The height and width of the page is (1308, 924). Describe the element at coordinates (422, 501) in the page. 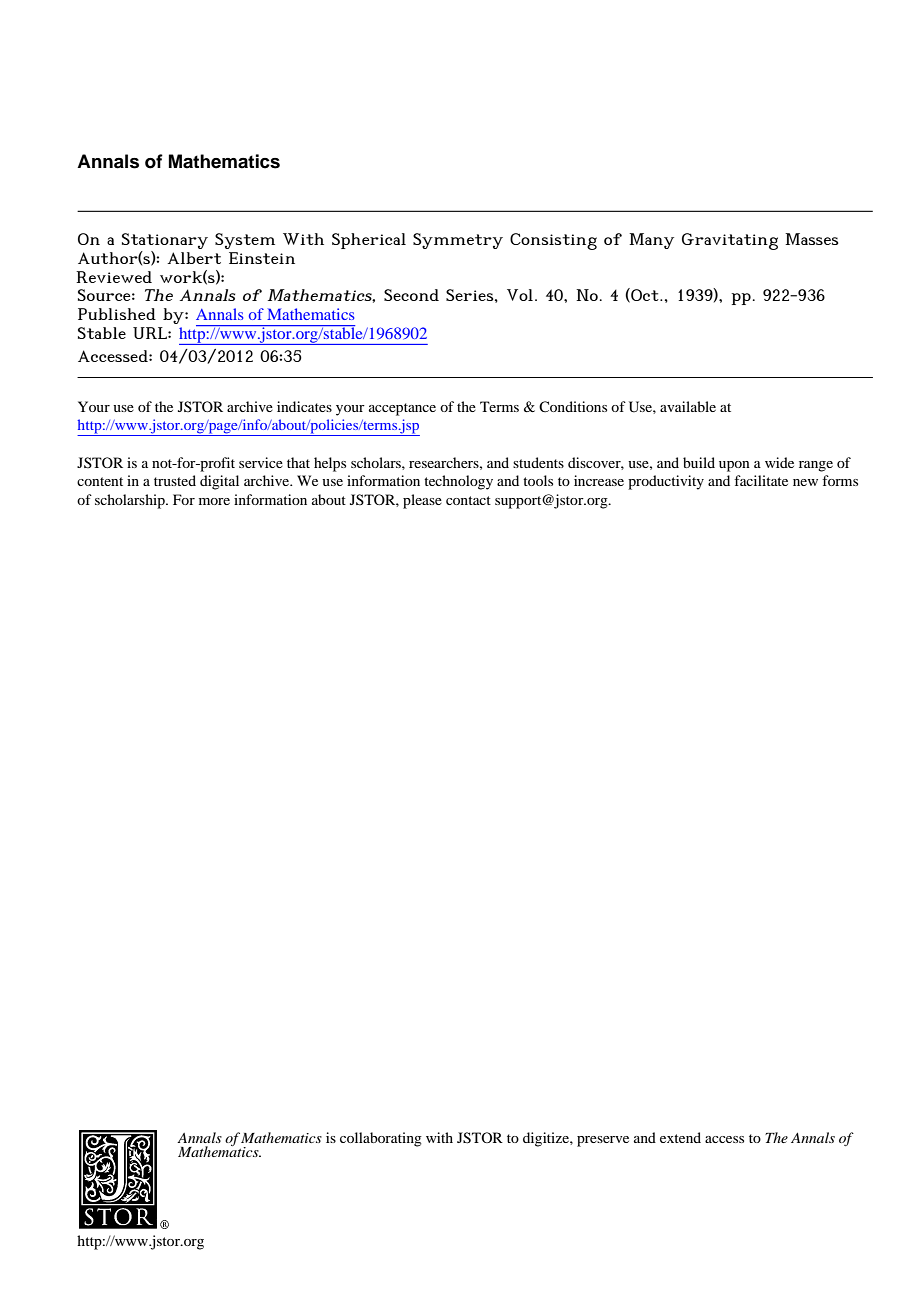

I see `please` at that location.
